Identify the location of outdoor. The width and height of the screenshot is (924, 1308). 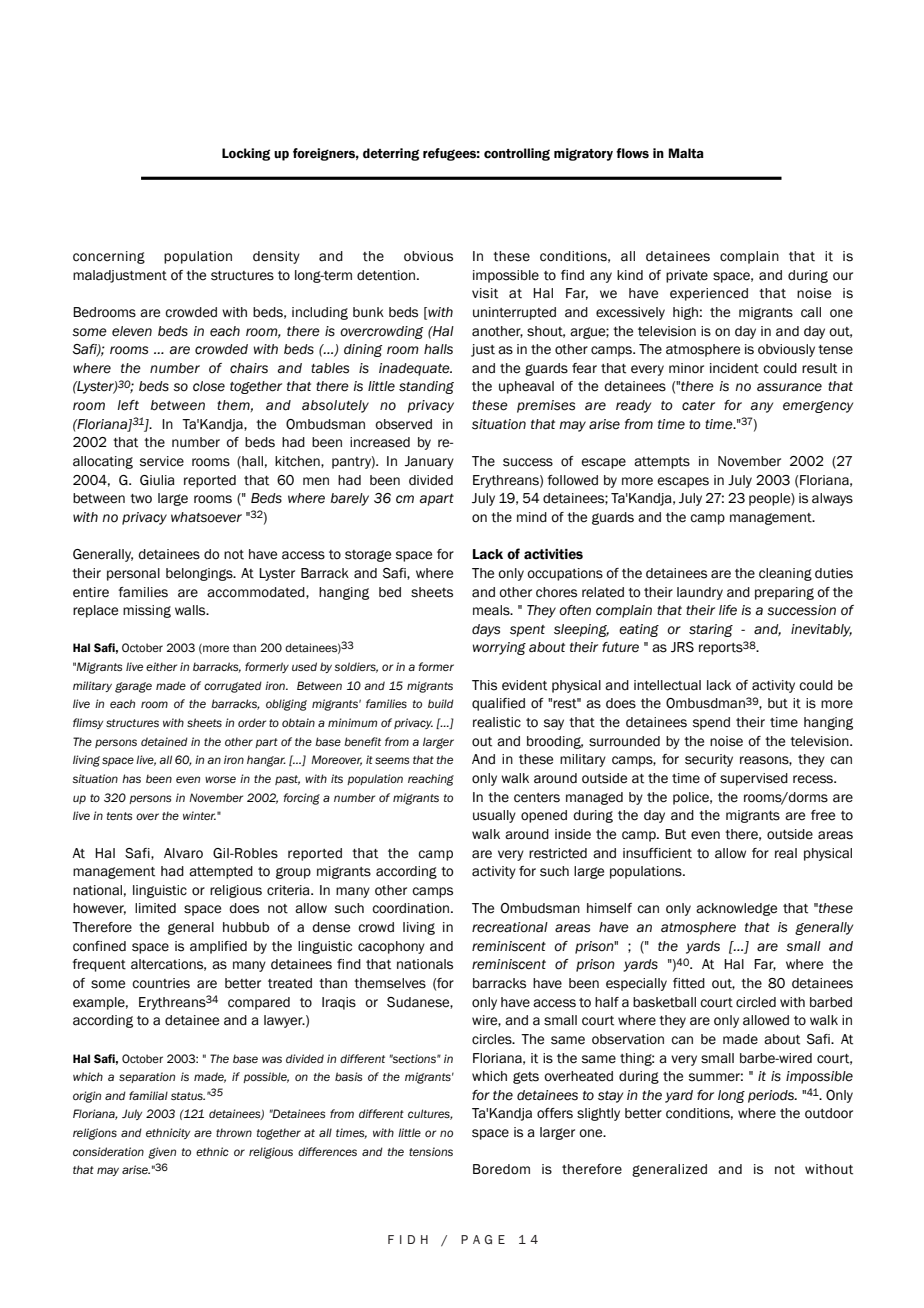
(829, 1113).
